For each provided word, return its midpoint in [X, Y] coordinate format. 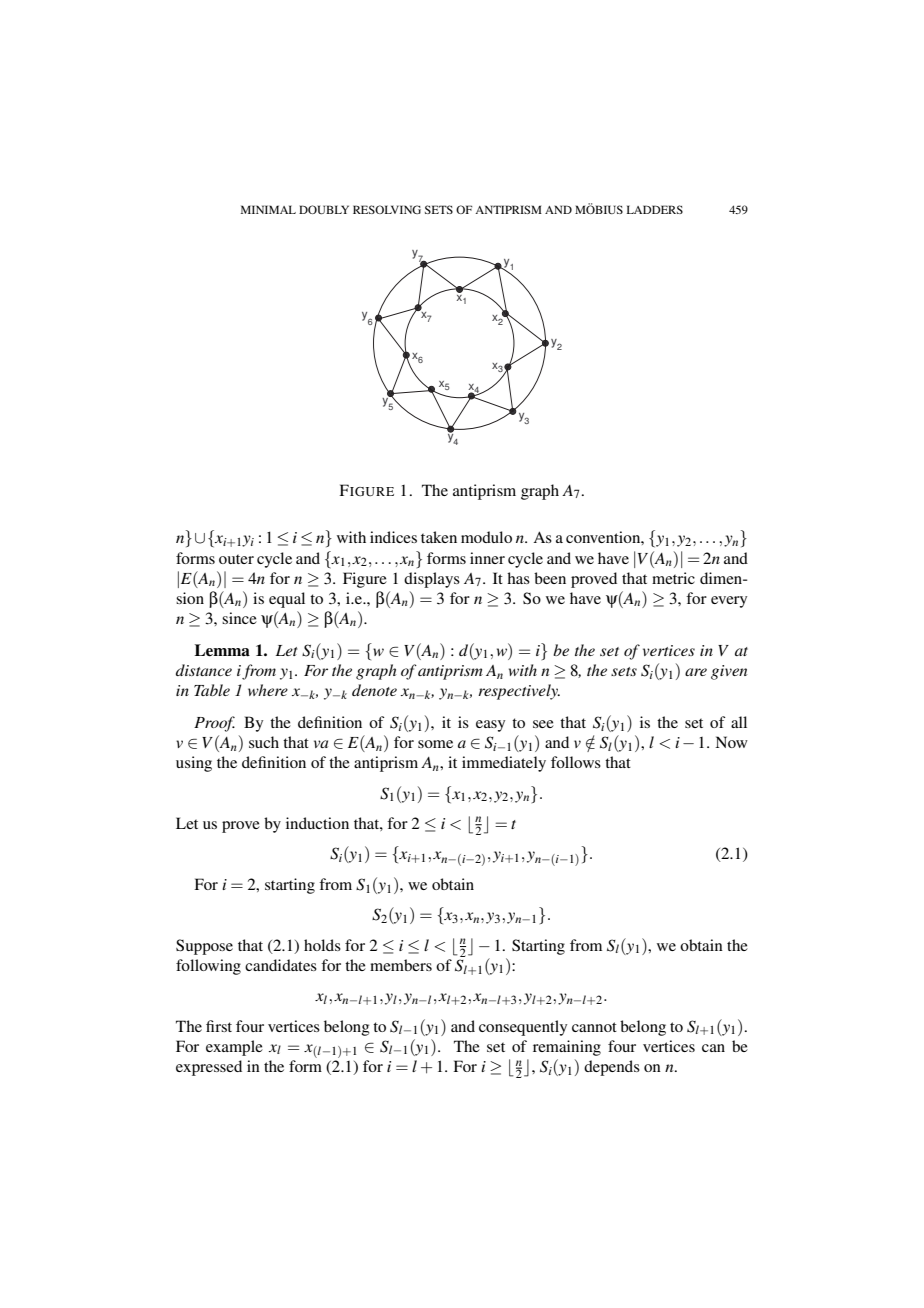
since [239, 618]
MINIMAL [268, 209]
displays [432, 580]
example [234, 1048]
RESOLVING [387, 209]
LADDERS [655, 209]
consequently [523, 1028]
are [696, 672]
